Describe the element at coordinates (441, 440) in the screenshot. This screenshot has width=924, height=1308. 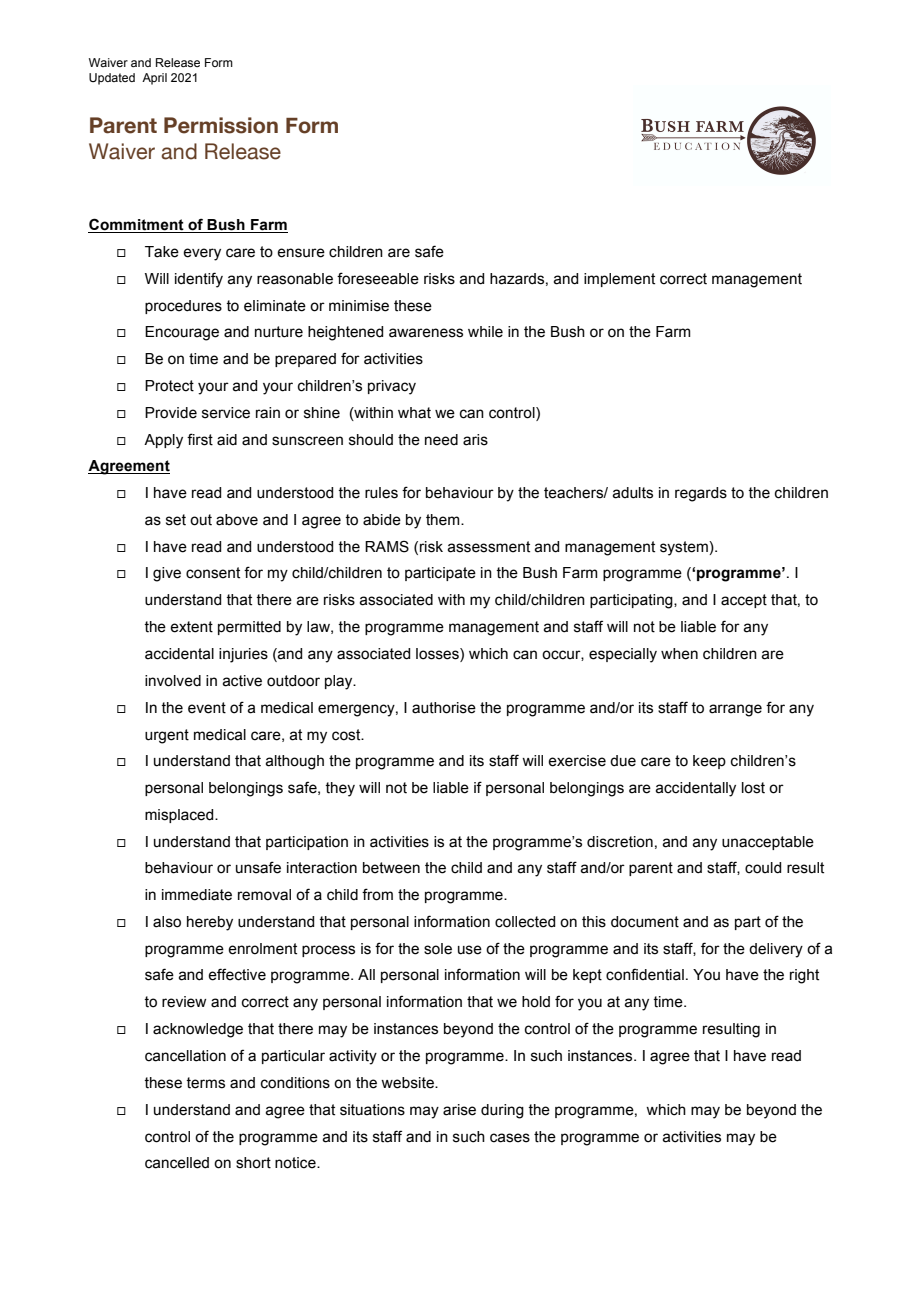
I see `need` at that location.
